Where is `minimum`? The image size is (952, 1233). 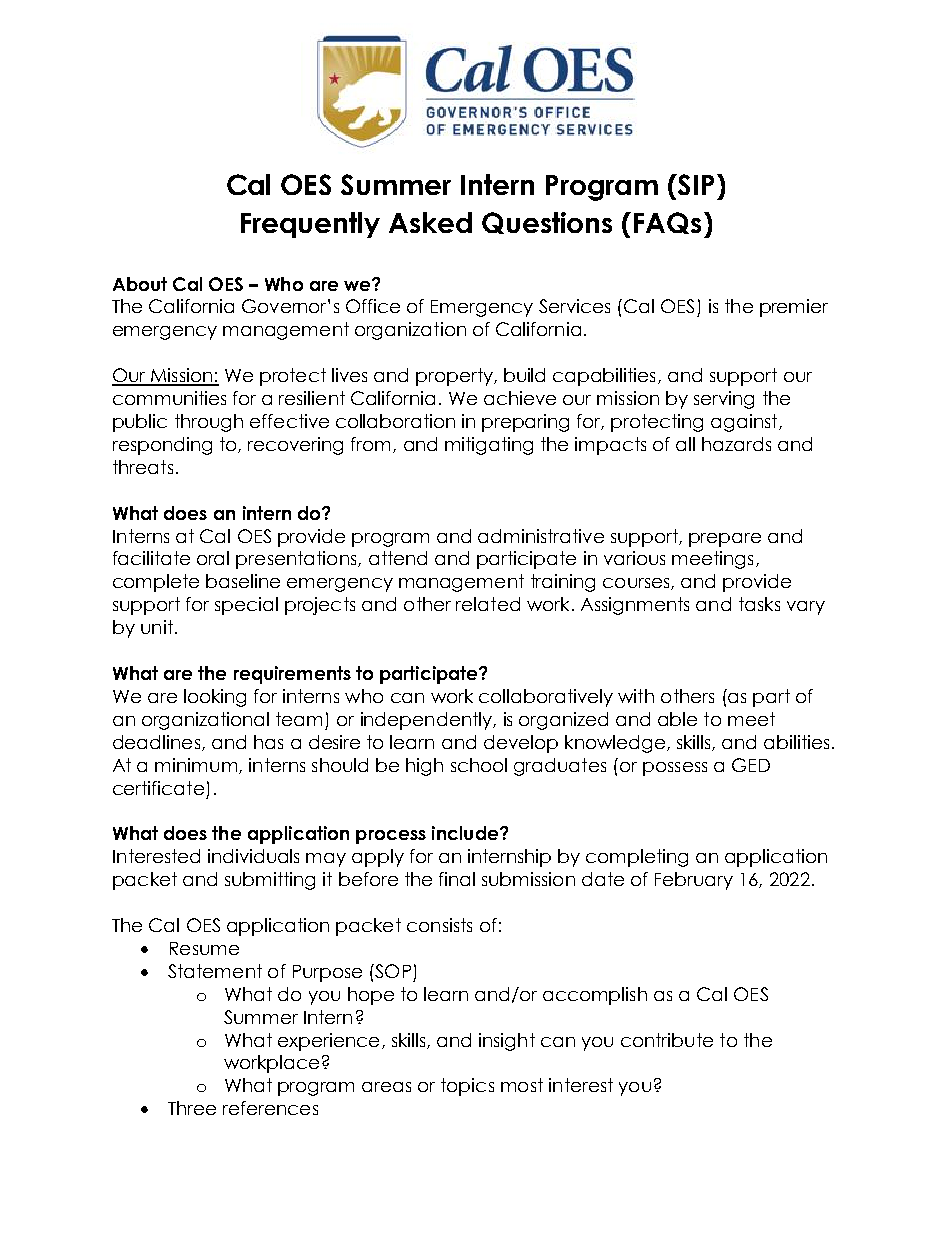 minimum is located at coordinates (196, 765).
